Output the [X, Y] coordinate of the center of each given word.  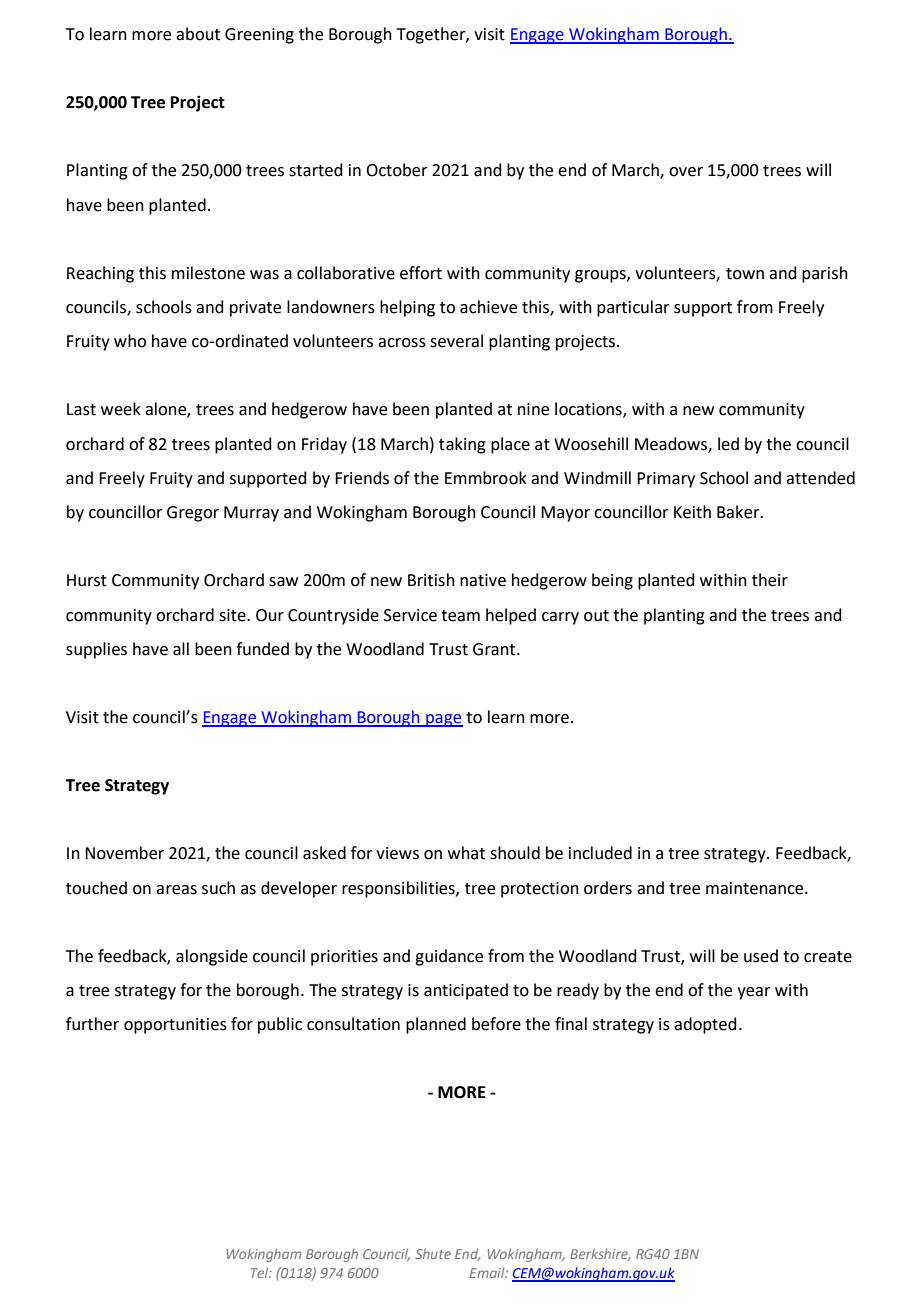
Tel [261, 1272]
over [686, 172]
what [466, 853]
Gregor [193, 514]
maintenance [756, 888]
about [198, 34]
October [397, 170]
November [124, 853]
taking [462, 445]
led [728, 444]
